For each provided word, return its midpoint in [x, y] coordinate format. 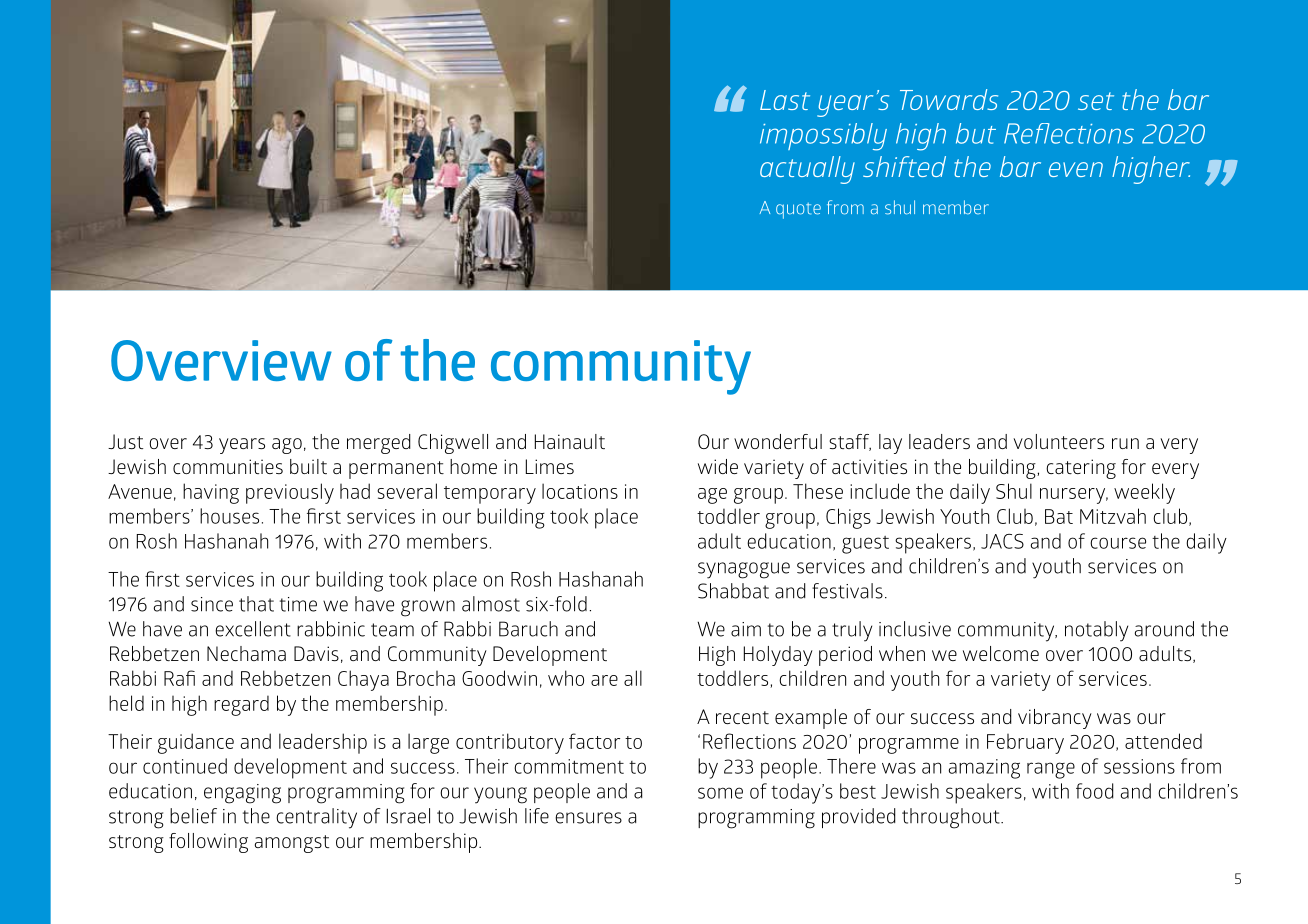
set [1096, 101]
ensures [588, 818]
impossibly [823, 137]
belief [193, 816]
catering [1081, 469]
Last [785, 100]
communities [228, 466]
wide [718, 466]
